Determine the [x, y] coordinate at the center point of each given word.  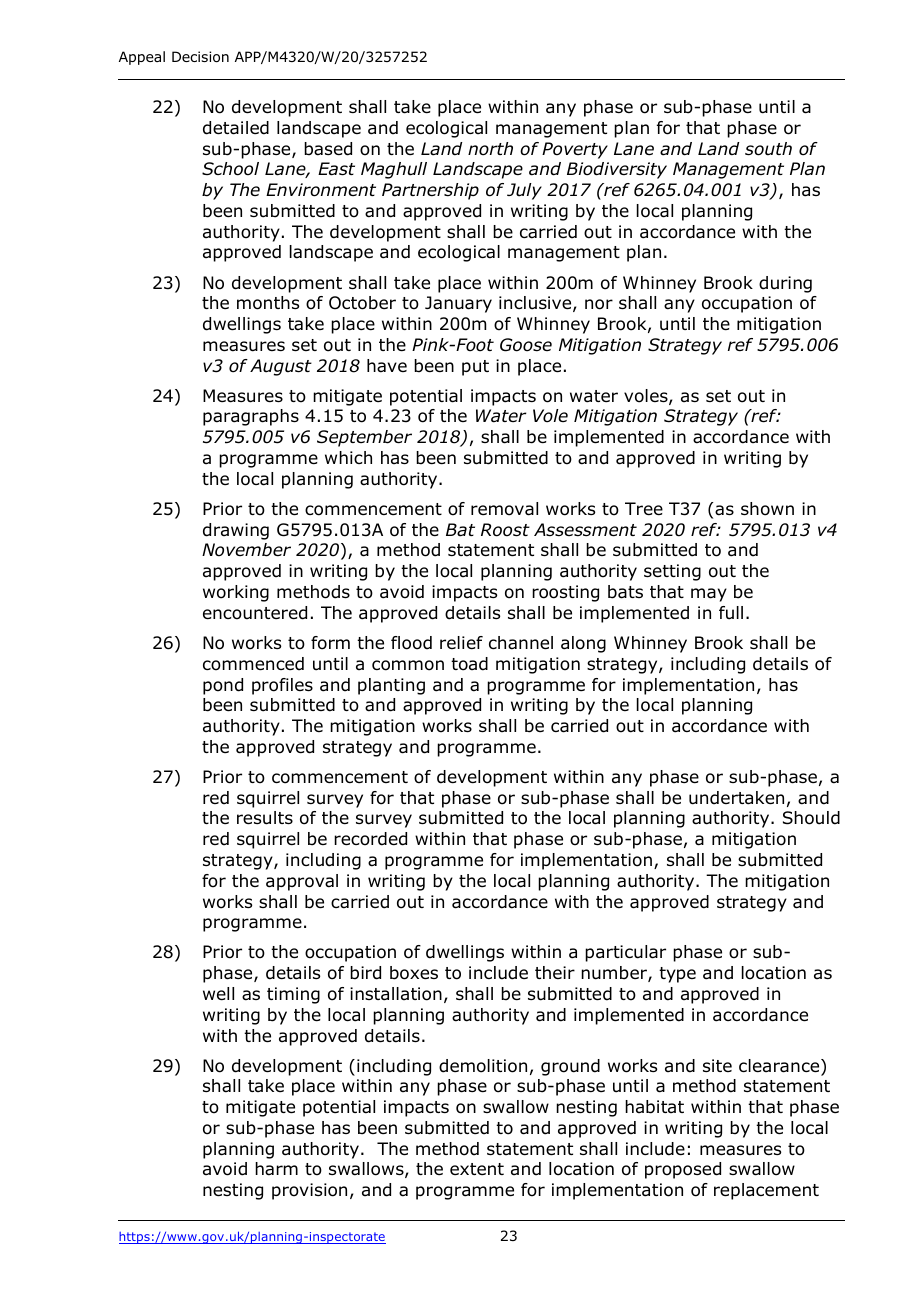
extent [477, 1169]
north [490, 149]
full [731, 613]
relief [461, 643]
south [768, 149]
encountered [255, 613]
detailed [236, 128]
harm [276, 1169]
